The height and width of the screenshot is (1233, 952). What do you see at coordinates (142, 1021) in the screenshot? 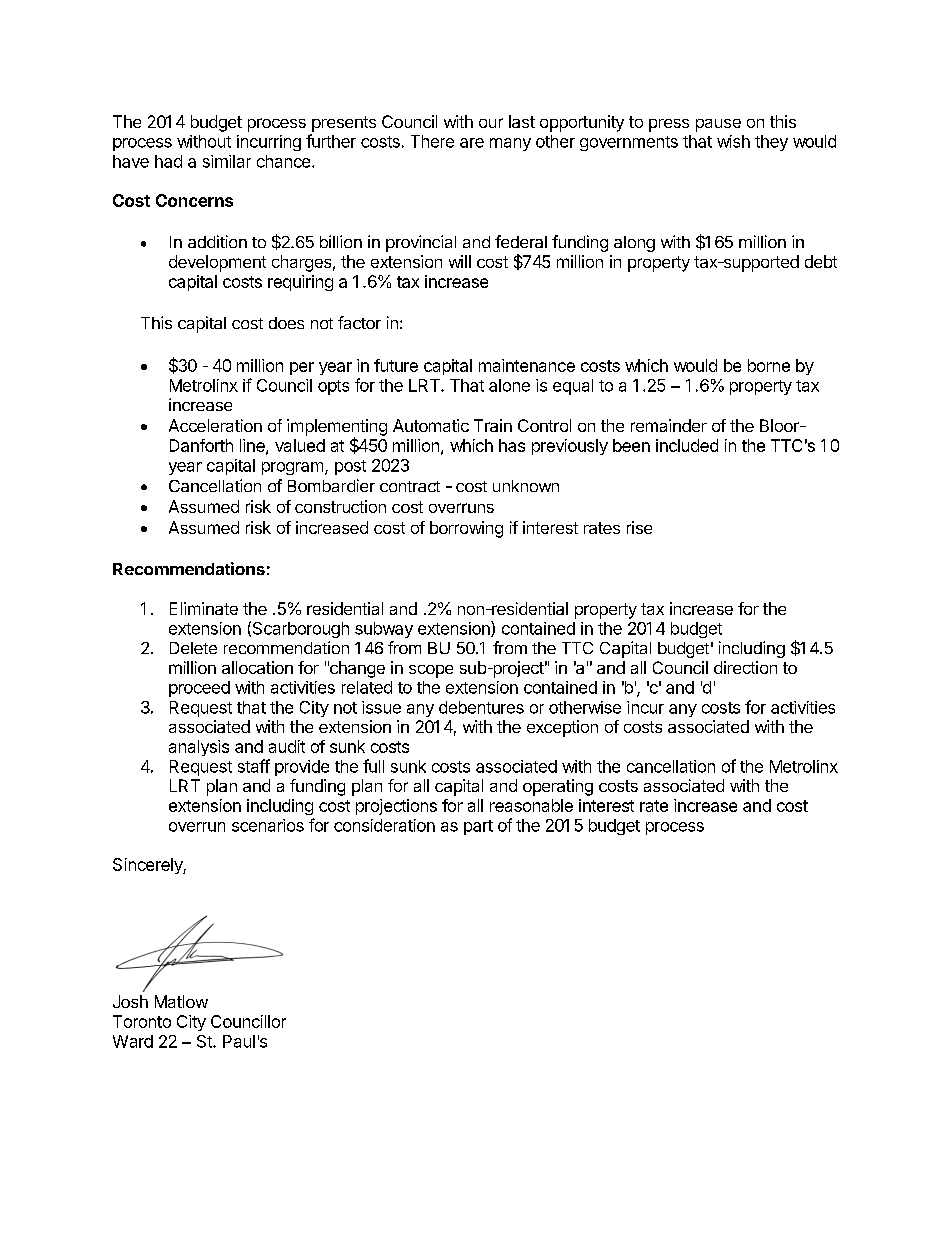
I see `Toronto` at bounding box center [142, 1021].
